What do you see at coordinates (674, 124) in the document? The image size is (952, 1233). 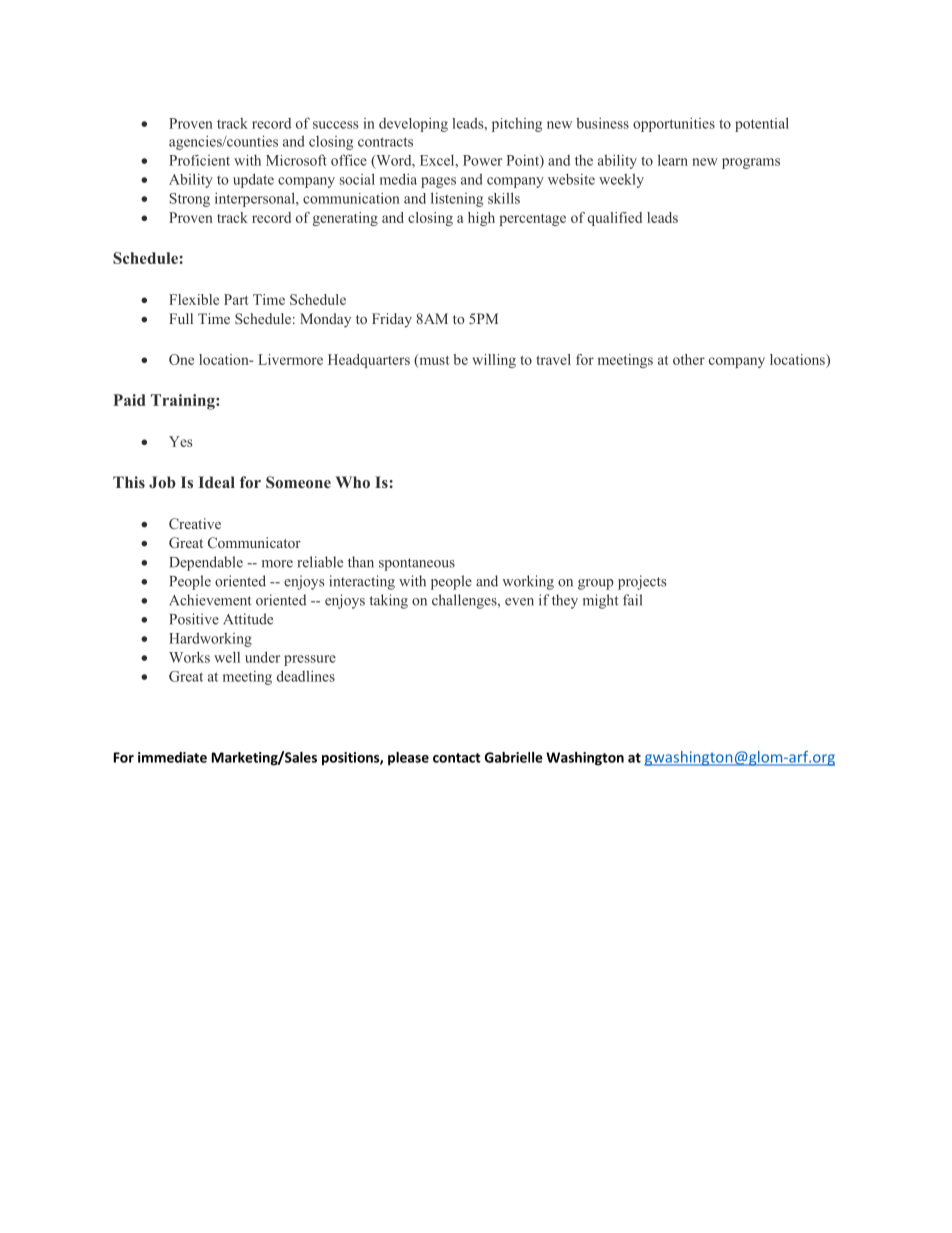 I see `opportunities` at bounding box center [674, 124].
